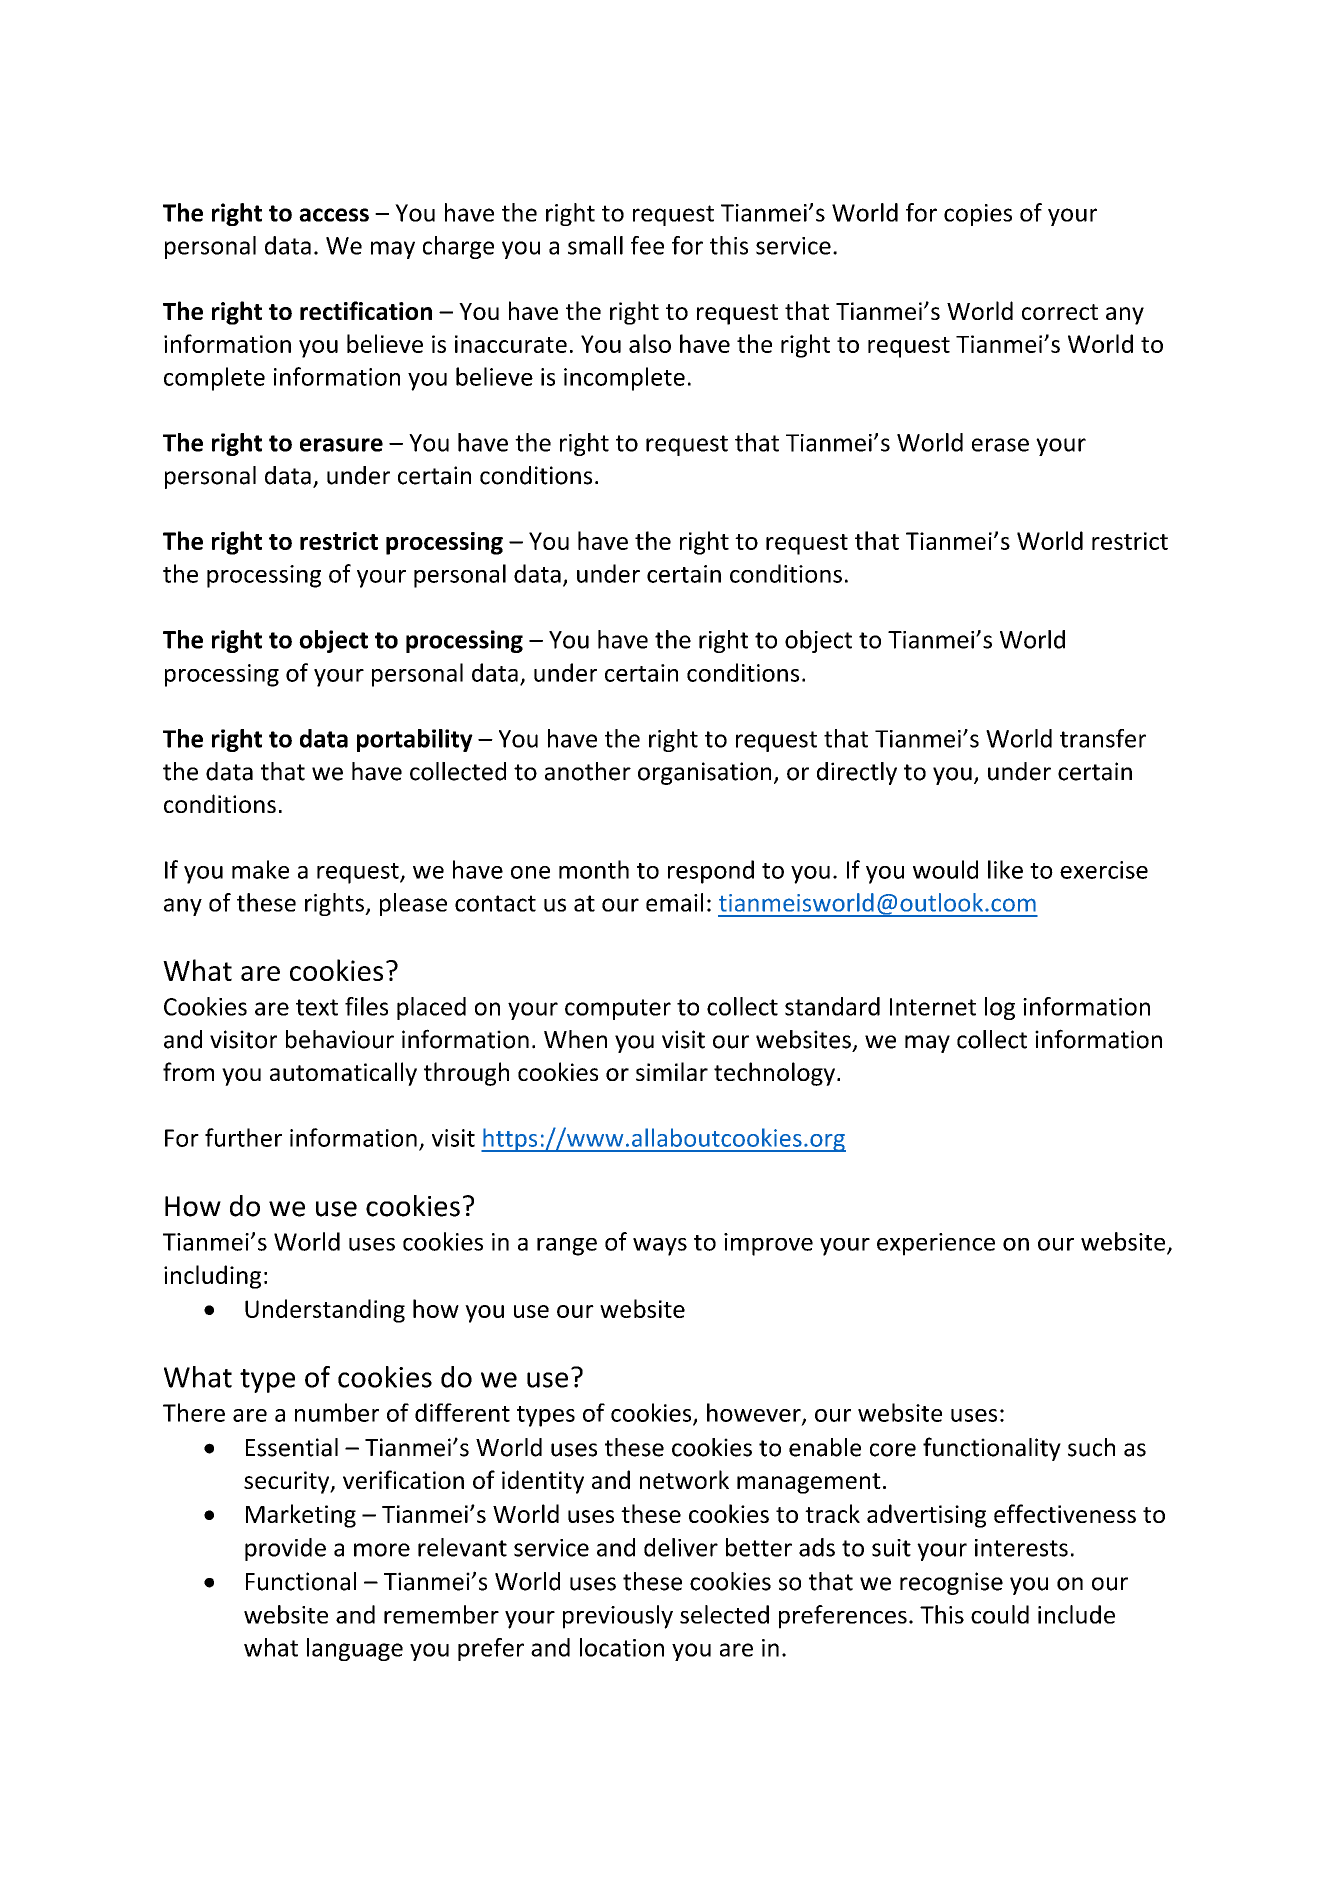  I want to click on another, so click(588, 771).
